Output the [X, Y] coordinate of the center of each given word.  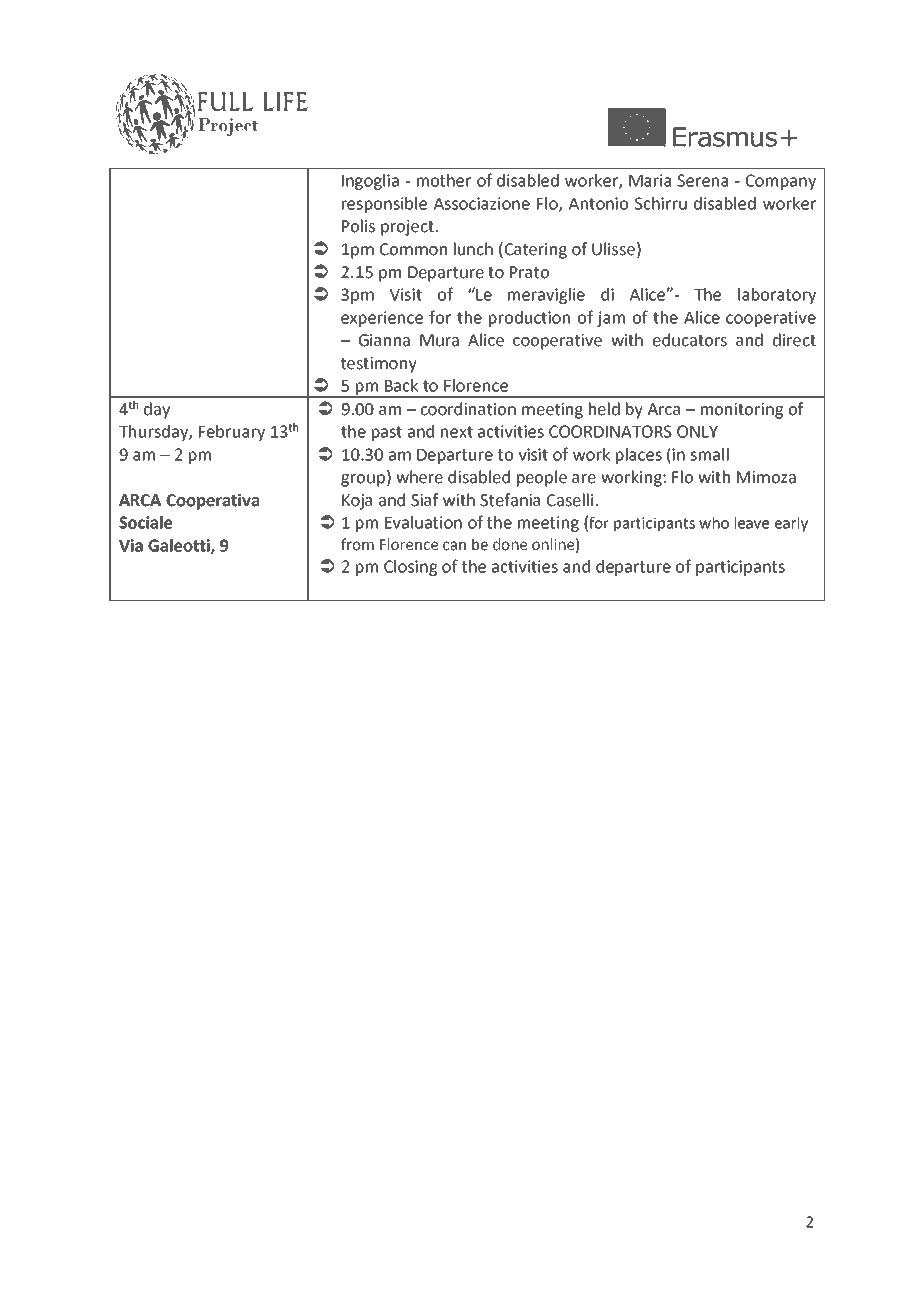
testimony [379, 365]
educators [690, 340]
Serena [702, 180]
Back [401, 385]
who [714, 523]
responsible [384, 205]
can [454, 546]
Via [131, 545]
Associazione [482, 203]
